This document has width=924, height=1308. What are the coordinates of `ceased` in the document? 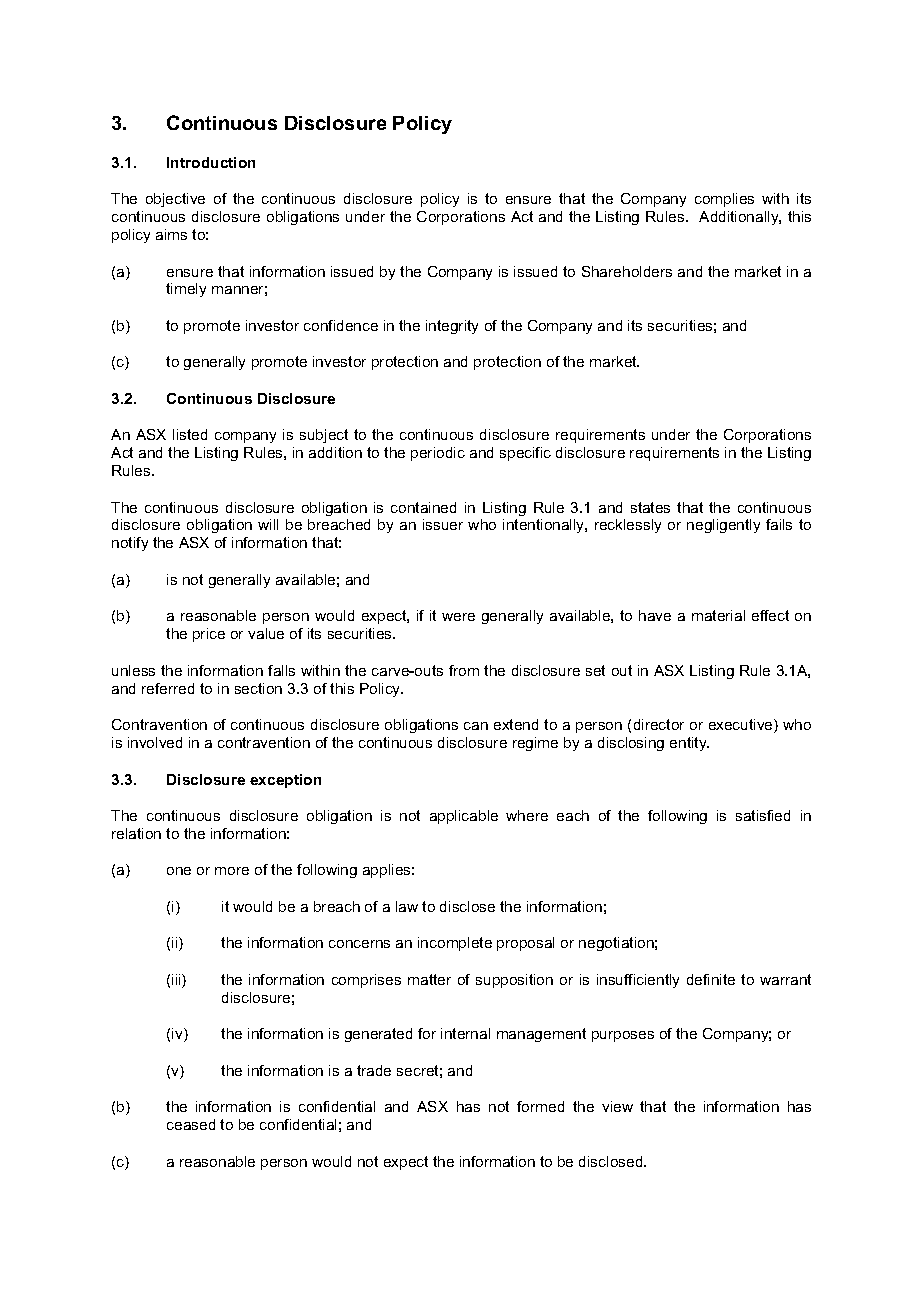 It's located at (191, 1124).
